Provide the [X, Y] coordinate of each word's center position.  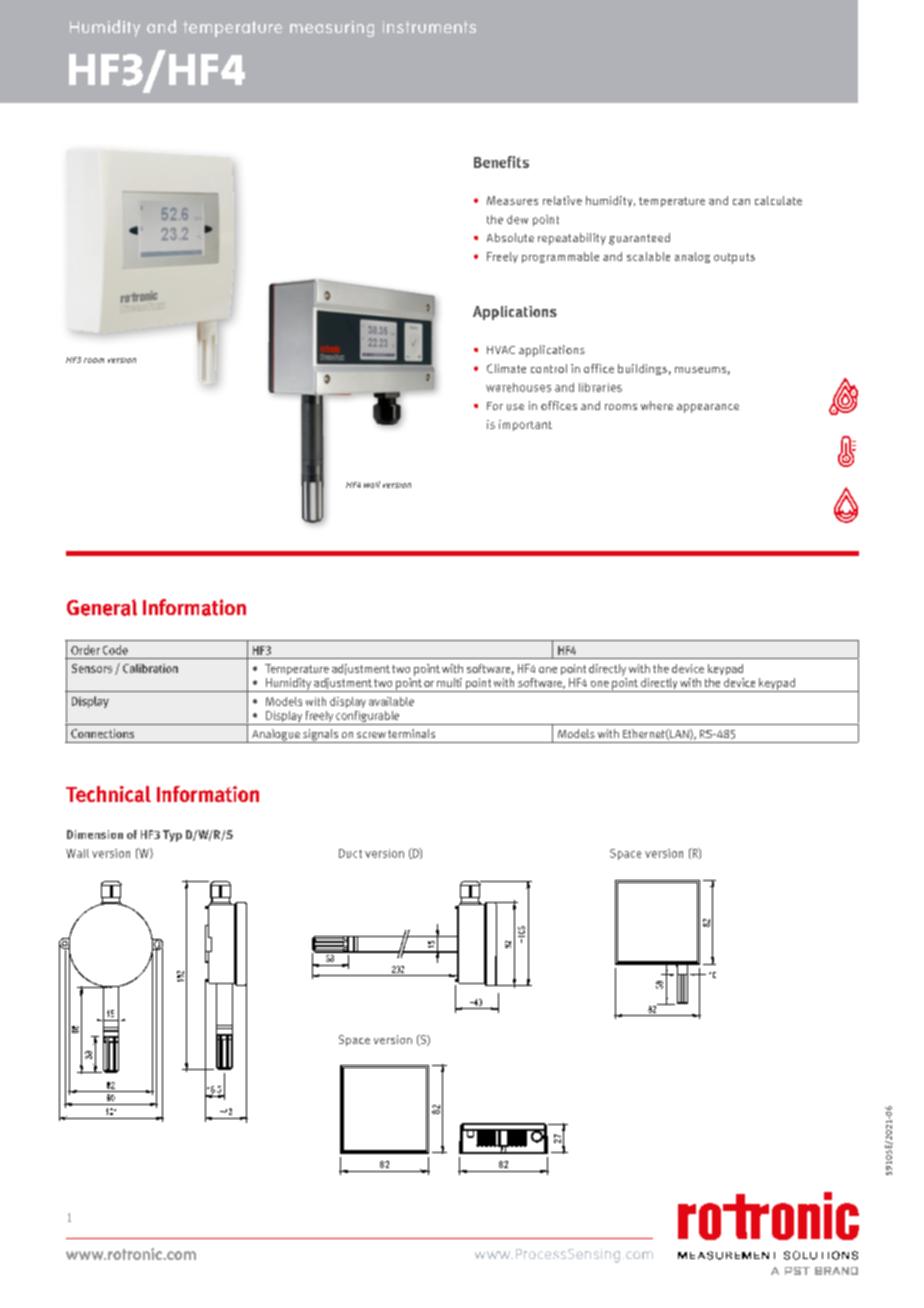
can [741, 202]
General [102, 607]
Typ [172, 836]
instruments [429, 27]
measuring [332, 29]
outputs [734, 258]
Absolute [510, 238]
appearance [708, 408]
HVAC [501, 350]
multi [449, 682]
